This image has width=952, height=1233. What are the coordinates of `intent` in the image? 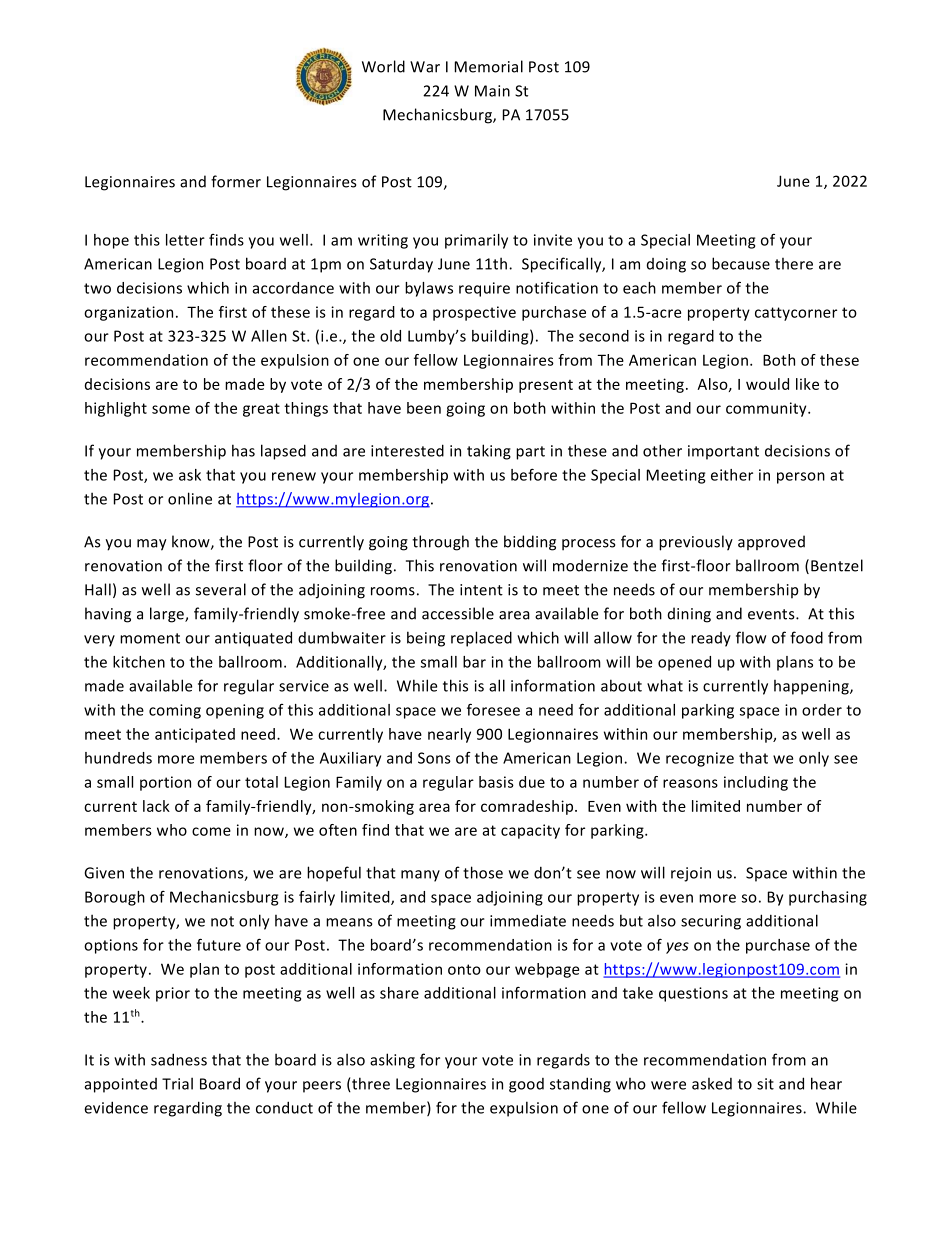 It's located at (481, 590).
